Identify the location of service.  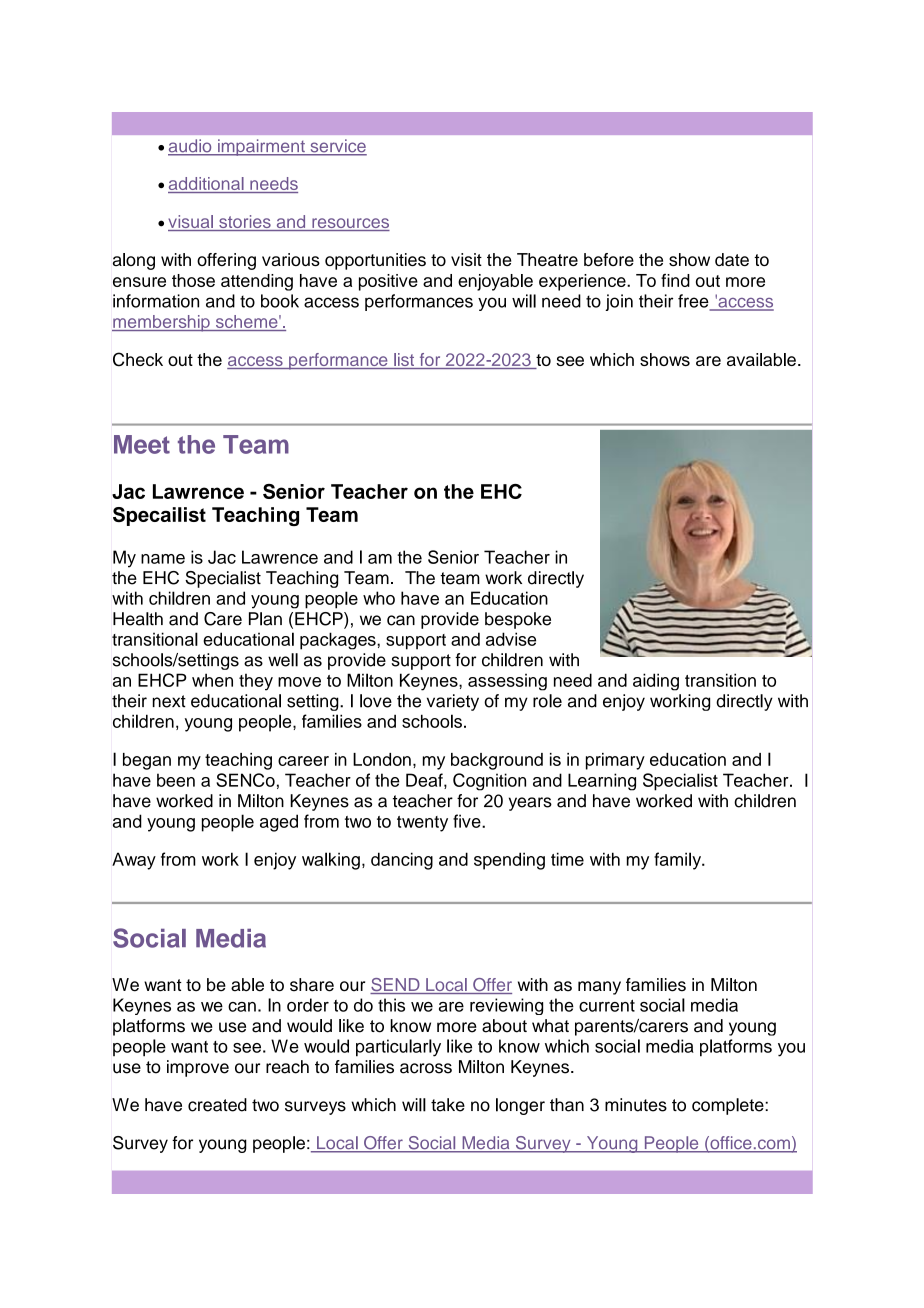
(337, 147).
